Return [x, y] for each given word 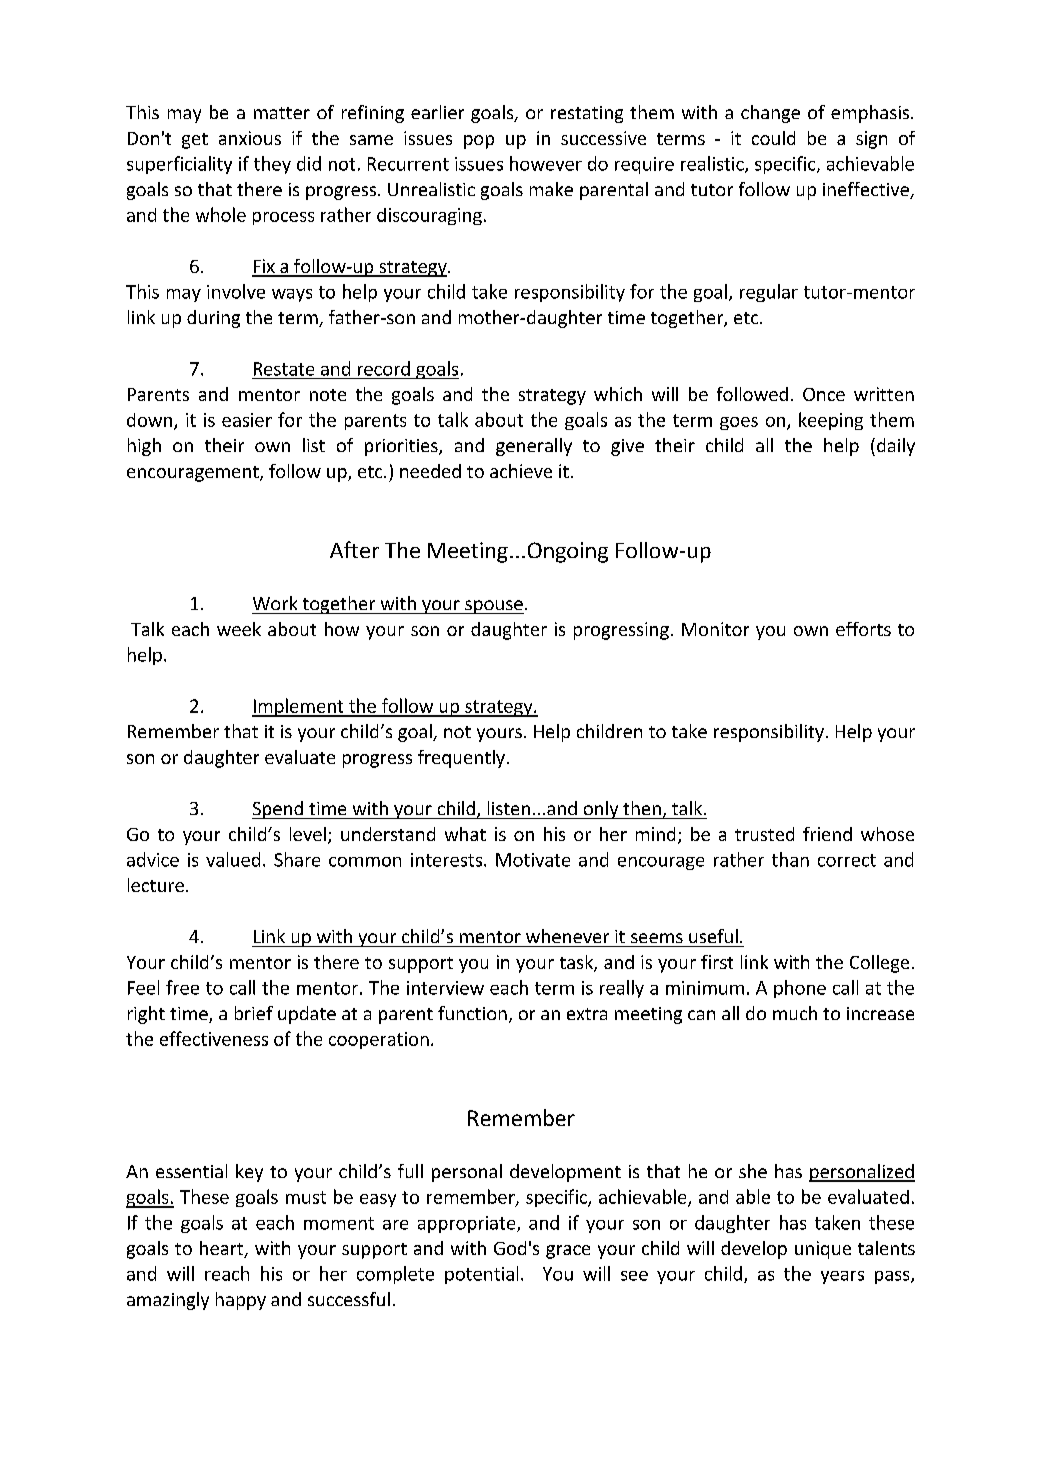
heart [223, 1249]
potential [481, 1275]
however [546, 163]
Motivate [533, 860]
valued [233, 859]
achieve [521, 471]
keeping [831, 421]
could [773, 138]
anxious [250, 138]
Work [275, 603]
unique [823, 1250]
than [790, 859]
